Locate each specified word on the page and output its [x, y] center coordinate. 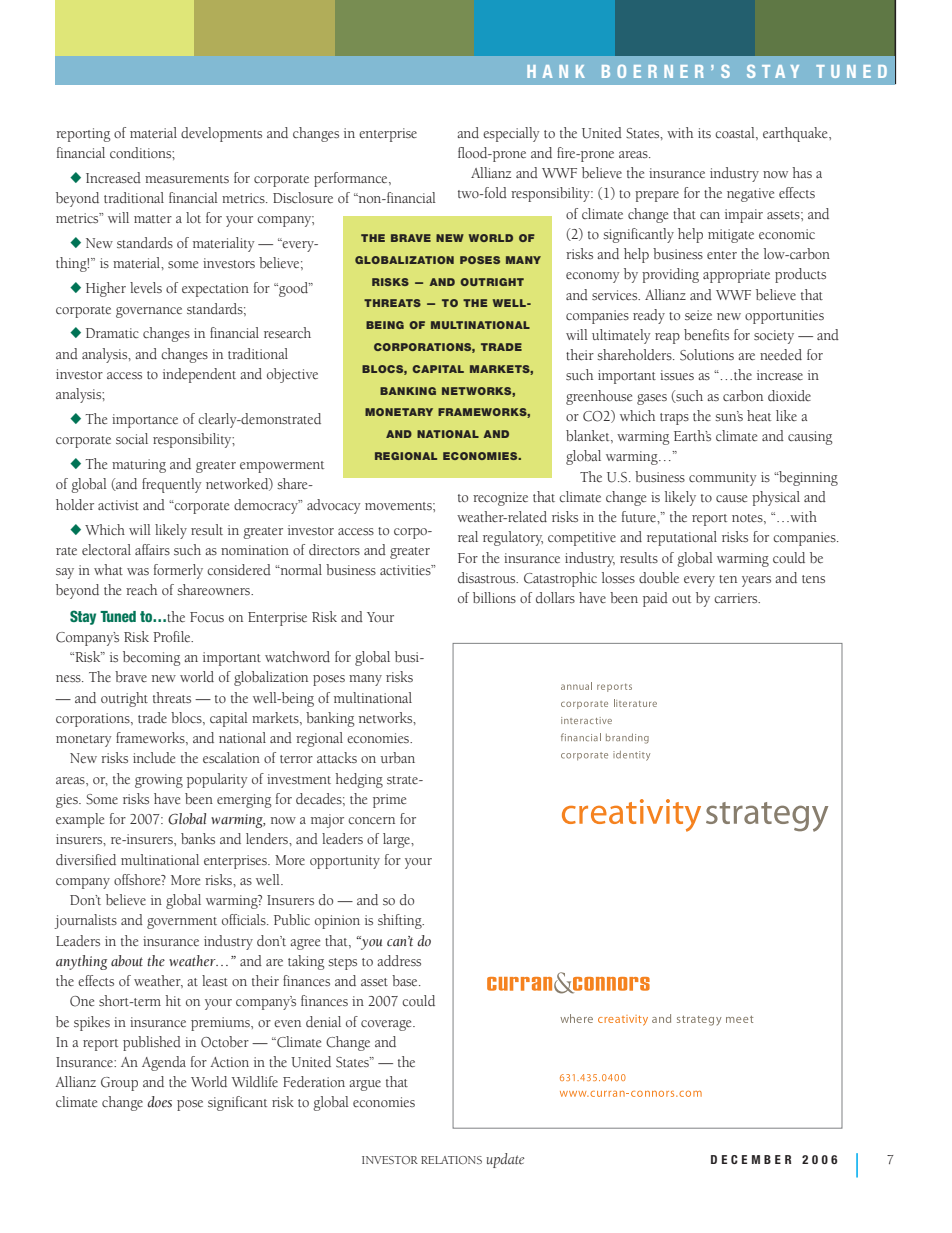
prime [389, 801]
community [723, 479]
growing [159, 781]
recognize [500, 499]
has [802, 172]
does [159, 1102]
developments [221, 134]
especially [511, 134]
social [132, 439]
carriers [737, 598]
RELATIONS [451, 1160]
